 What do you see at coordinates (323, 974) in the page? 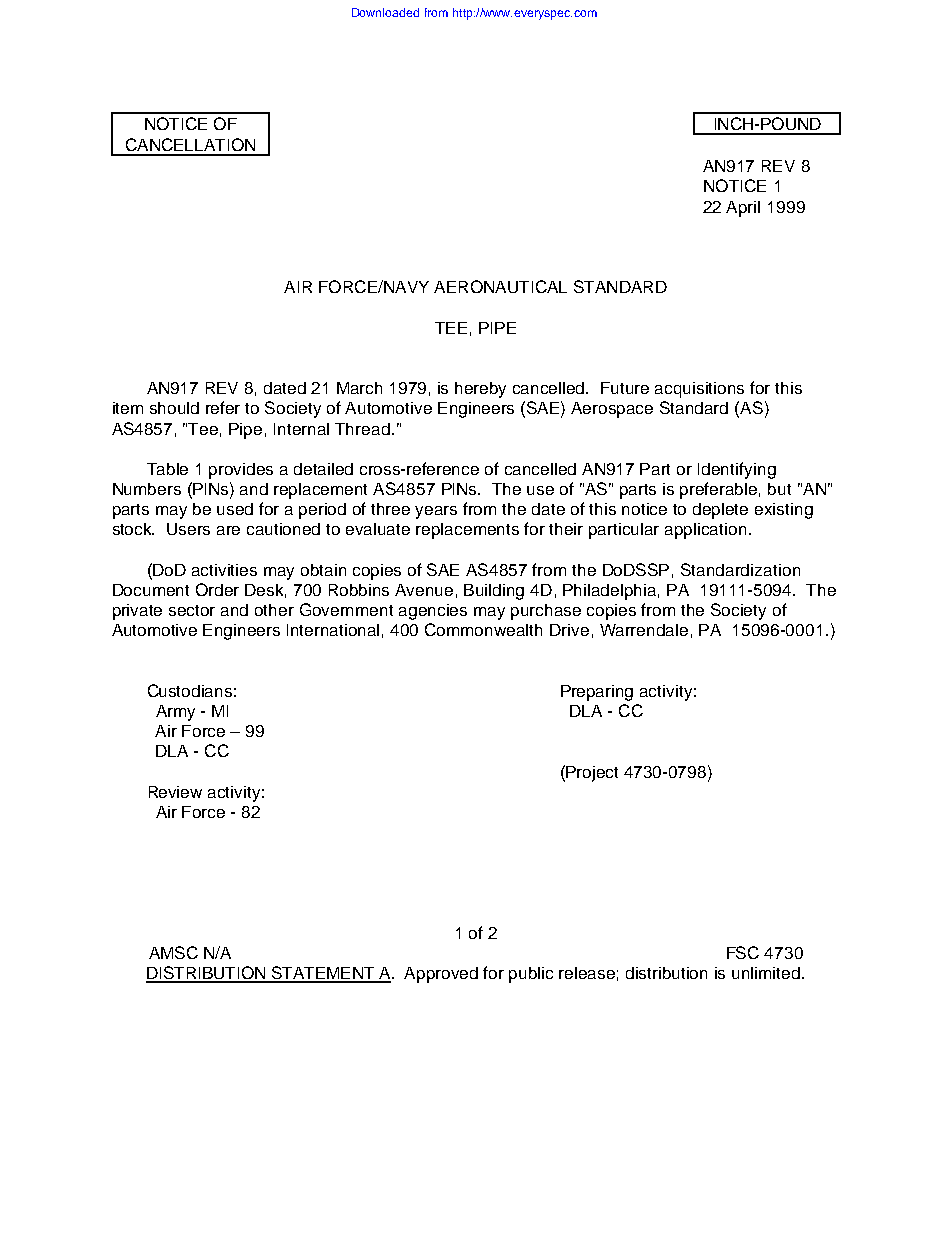
I see `STATEMENT` at bounding box center [323, 974].
